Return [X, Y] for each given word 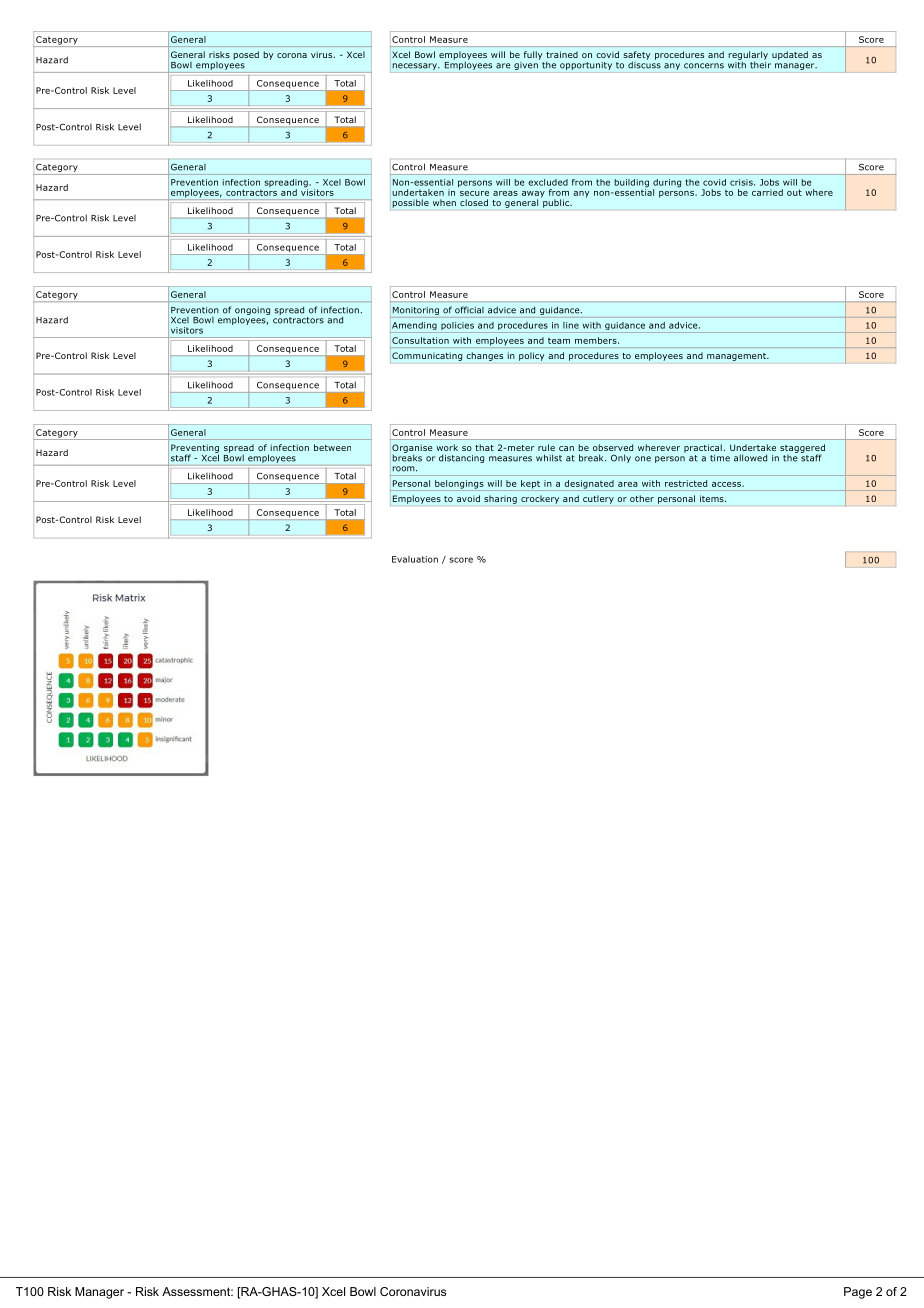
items [713, 498]
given [527, 64]
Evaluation [415, 559]
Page [858, 1293]
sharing [500, 499]
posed [246, 55]
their [760, 64]
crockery [540, 499]
